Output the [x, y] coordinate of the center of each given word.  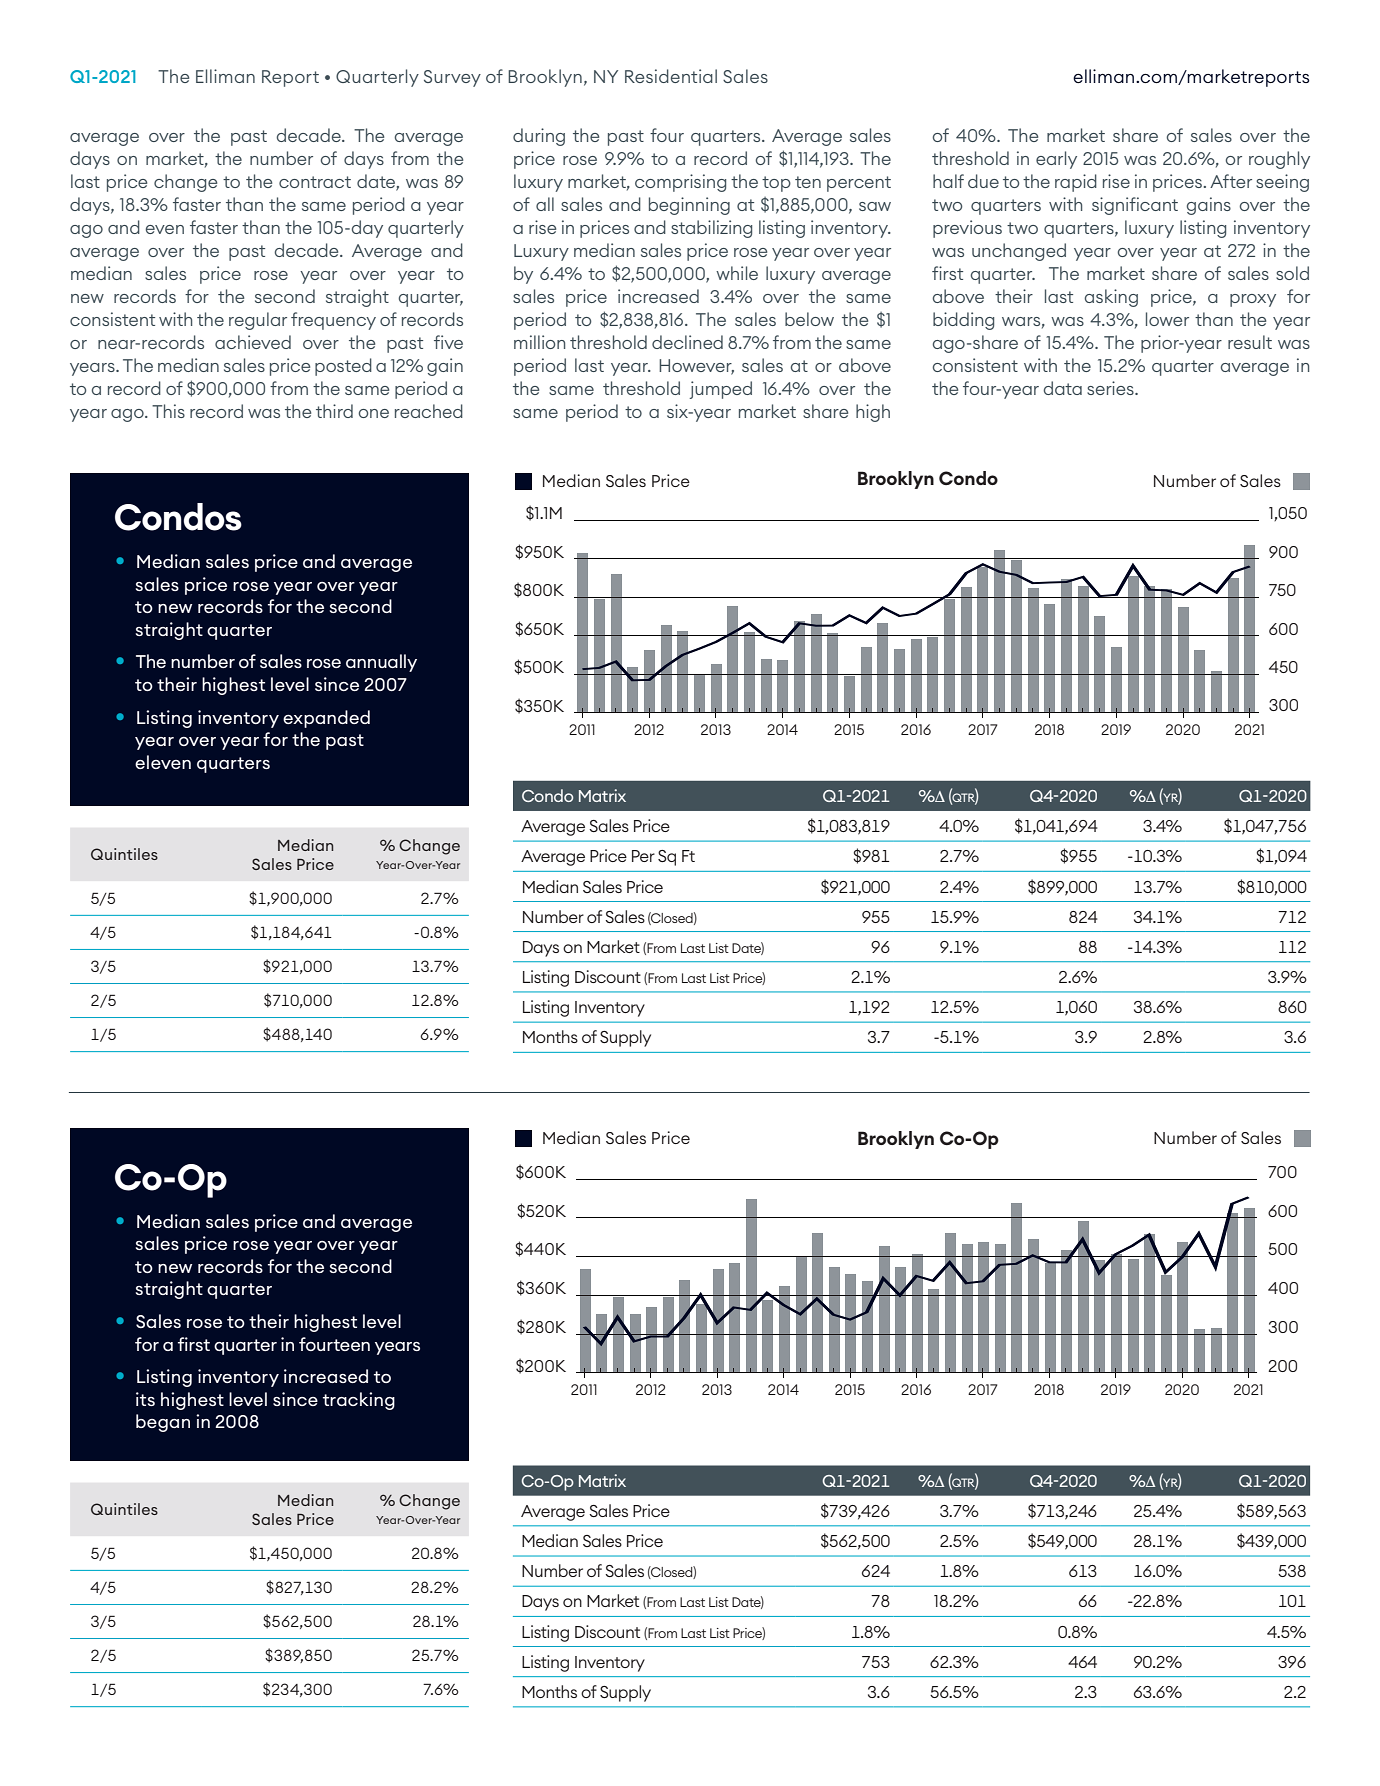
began [163, 1423]
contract [315, 182]
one [373, 413]
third [334, 411]
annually [381, 663]
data [1062, 388]
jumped [720, 390]
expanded [326, 719]
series [1111, 388]
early [1056, 160]
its [145, 1399]
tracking [359, 1401]
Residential [671, 76]
